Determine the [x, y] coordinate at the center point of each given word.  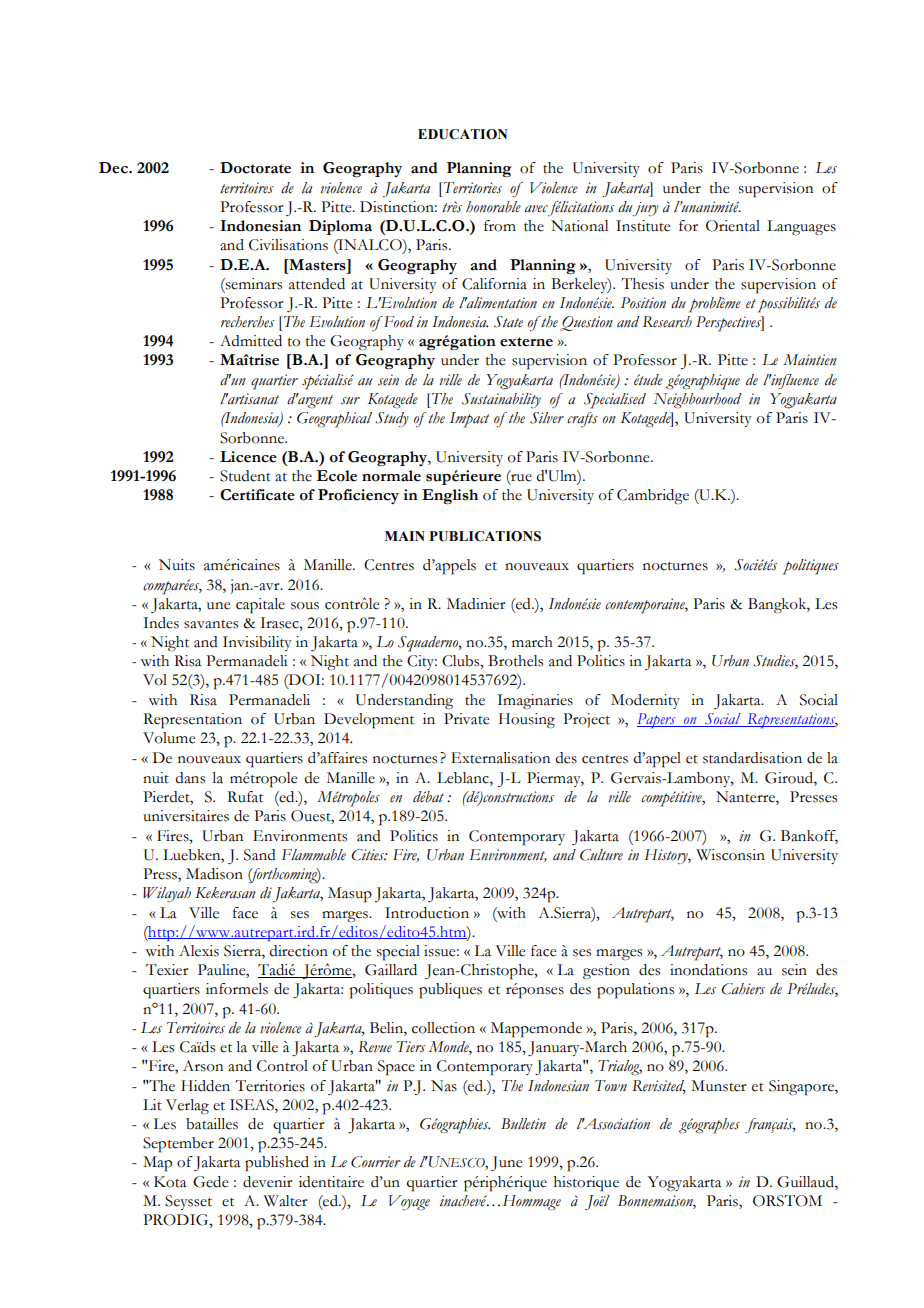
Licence [248, 457]
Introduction [427, 913]
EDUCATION [462, 134]
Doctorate [255, 168]
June [506, 1163]
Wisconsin [730, 855]
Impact [469, 420]
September [178, 1145]
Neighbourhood [697, 401]
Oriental [733, 226]
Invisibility [257, 643]
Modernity [645, 701]
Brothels [515, 661]
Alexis [199, 951]
